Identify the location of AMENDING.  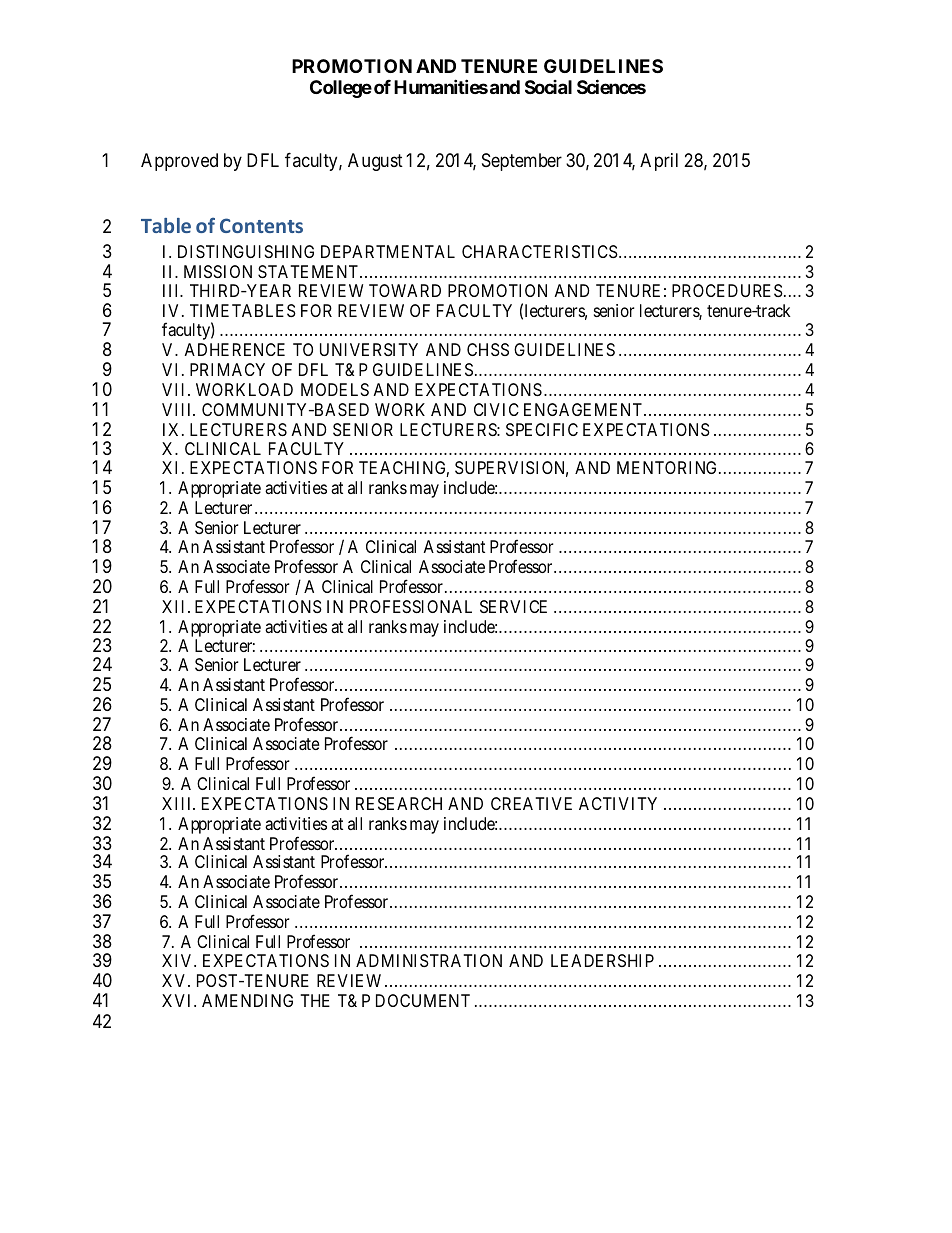
(247, 1000).
